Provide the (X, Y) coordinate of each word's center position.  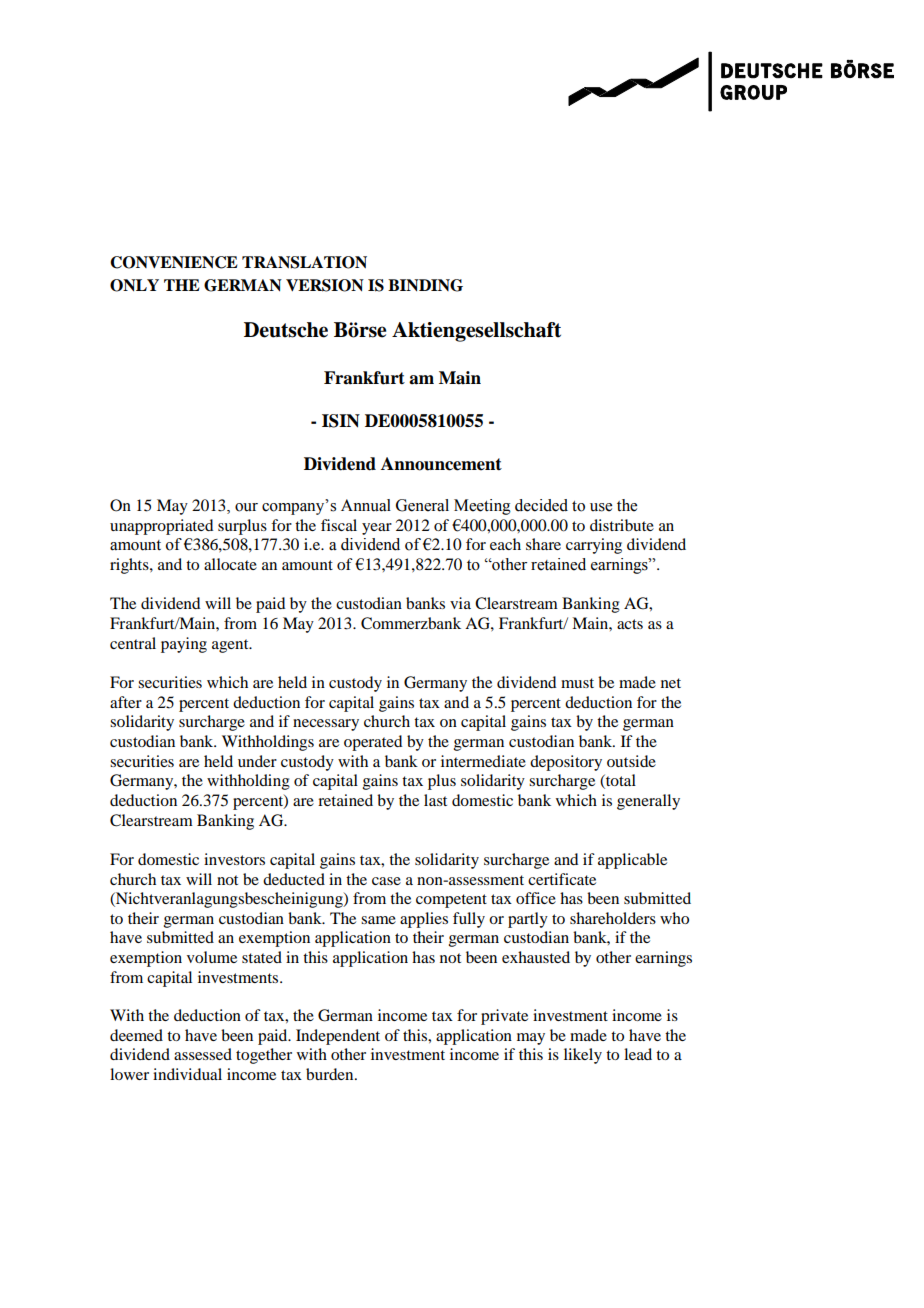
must (577, 683)
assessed (203, 1054)
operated (373, 743)
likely (583, 1056)
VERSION (325, 285)
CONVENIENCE (174, 262)
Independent (338, 1037)
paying (184, 645)
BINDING (425, 285)
